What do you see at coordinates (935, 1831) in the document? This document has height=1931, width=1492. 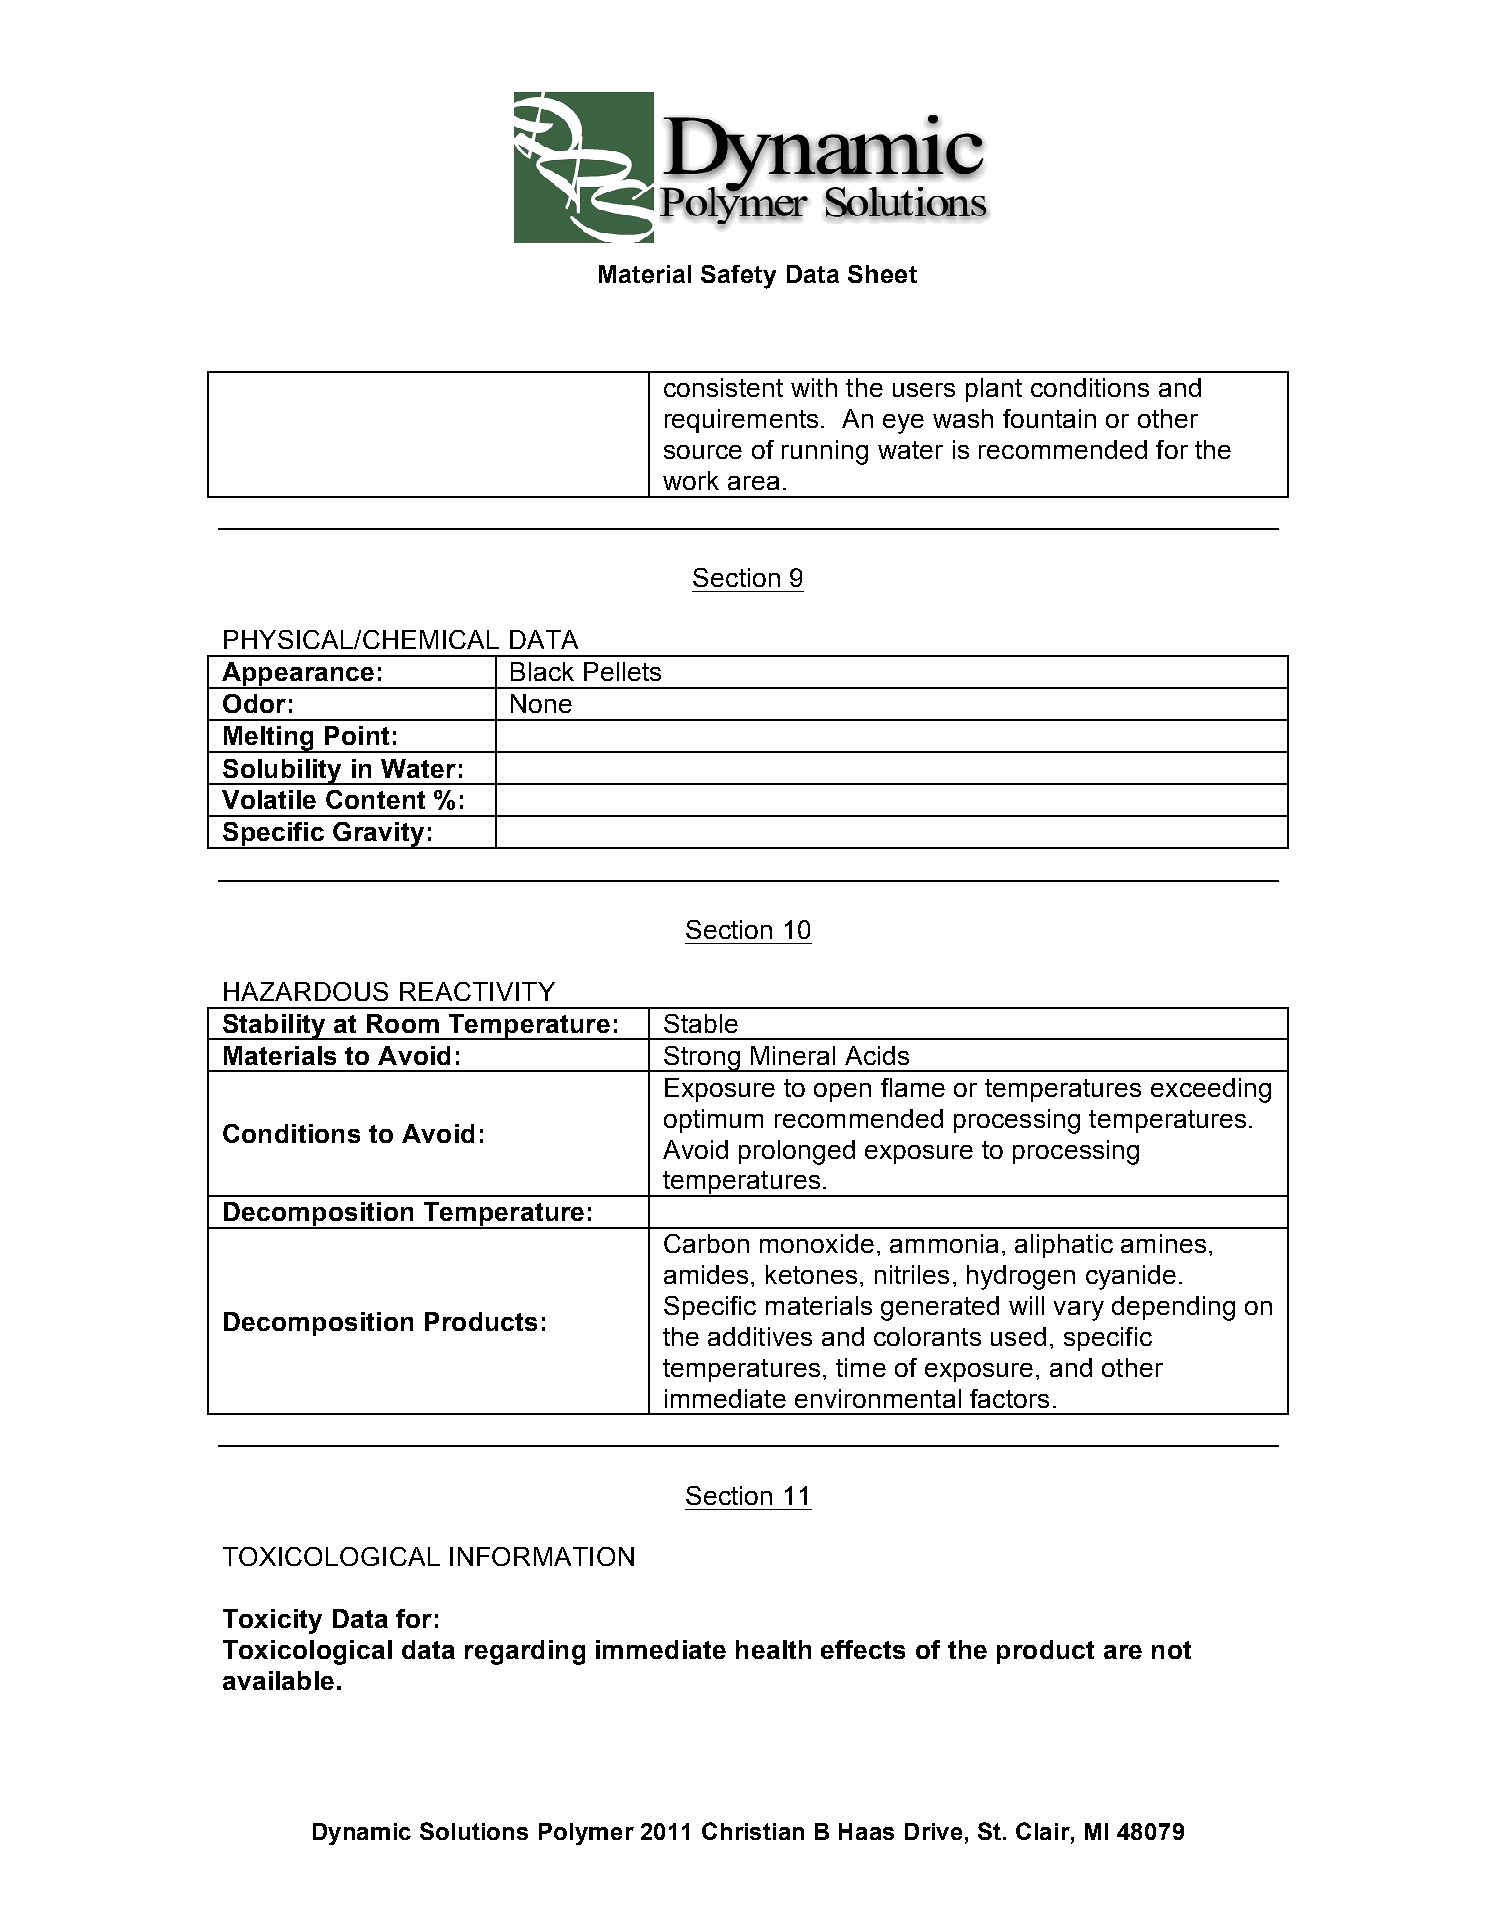 I see `Drive` at bounding box center [935, 1831].
